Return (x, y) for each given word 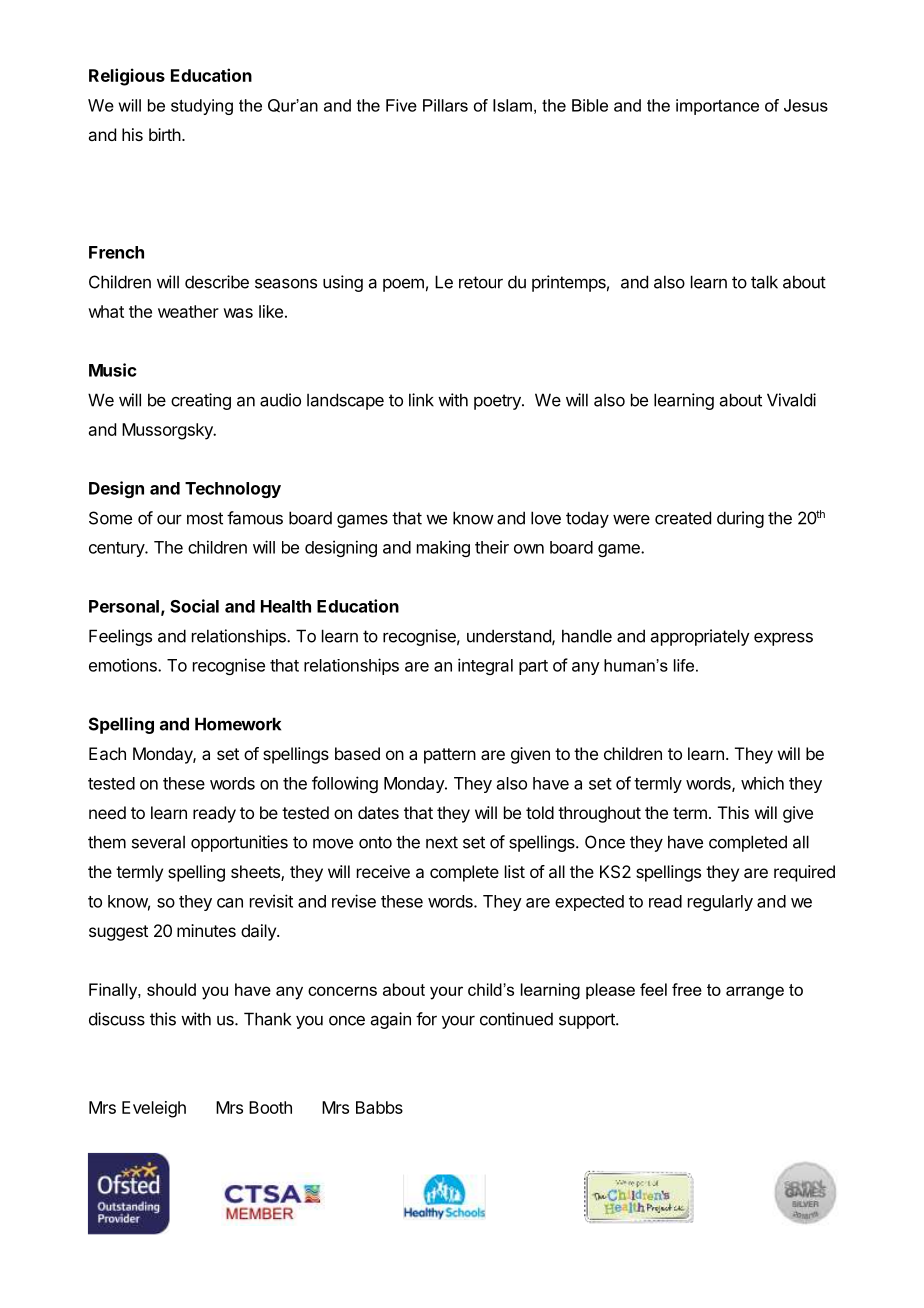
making (443, 548)
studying (202, 107)
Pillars (445, 105)
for (426, 1019)
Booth (270, 1107)
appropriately (700, 637)
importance (717, 107)
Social (194, 606)
